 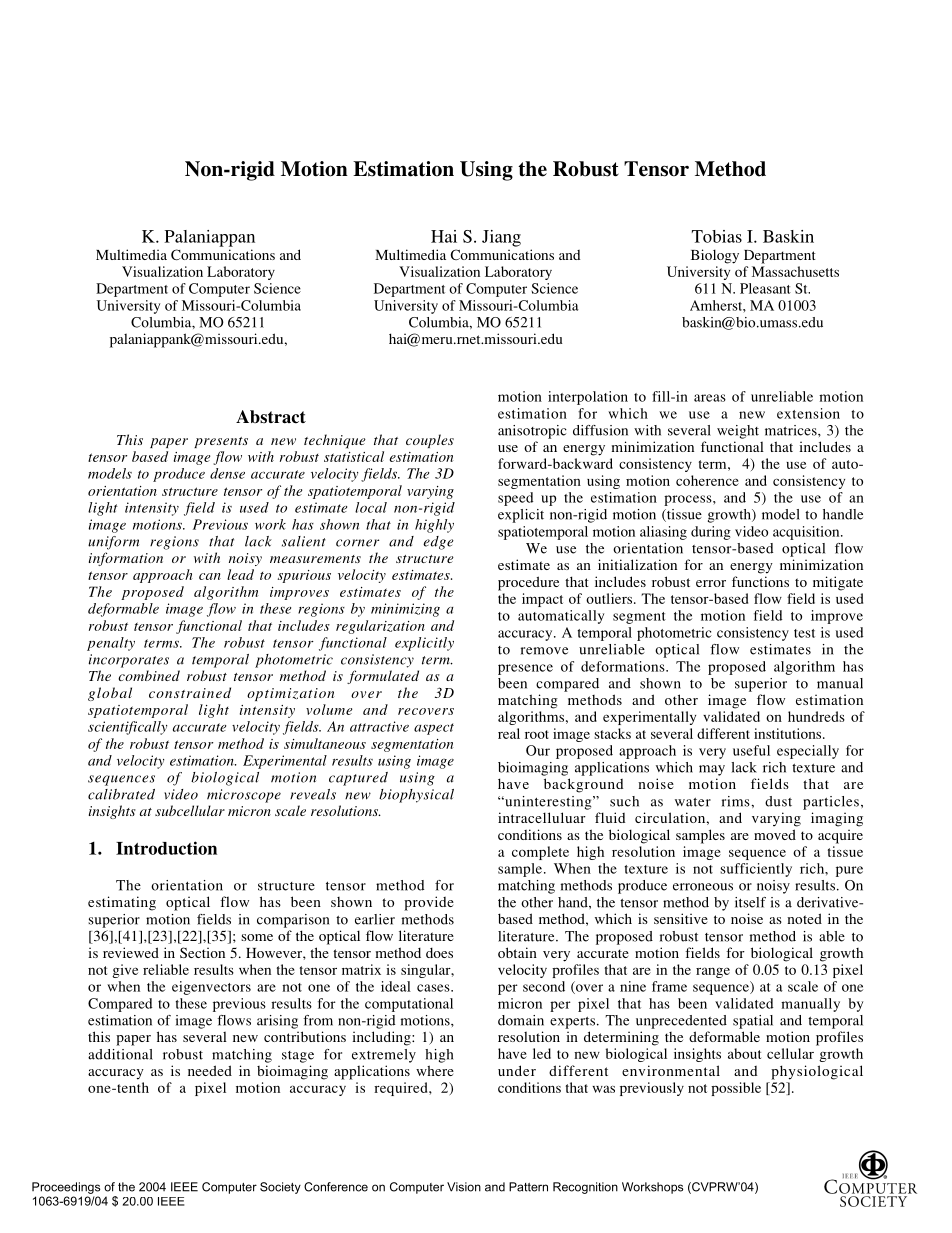 I want to click on Pleasant, so click(x=765, y=288).
